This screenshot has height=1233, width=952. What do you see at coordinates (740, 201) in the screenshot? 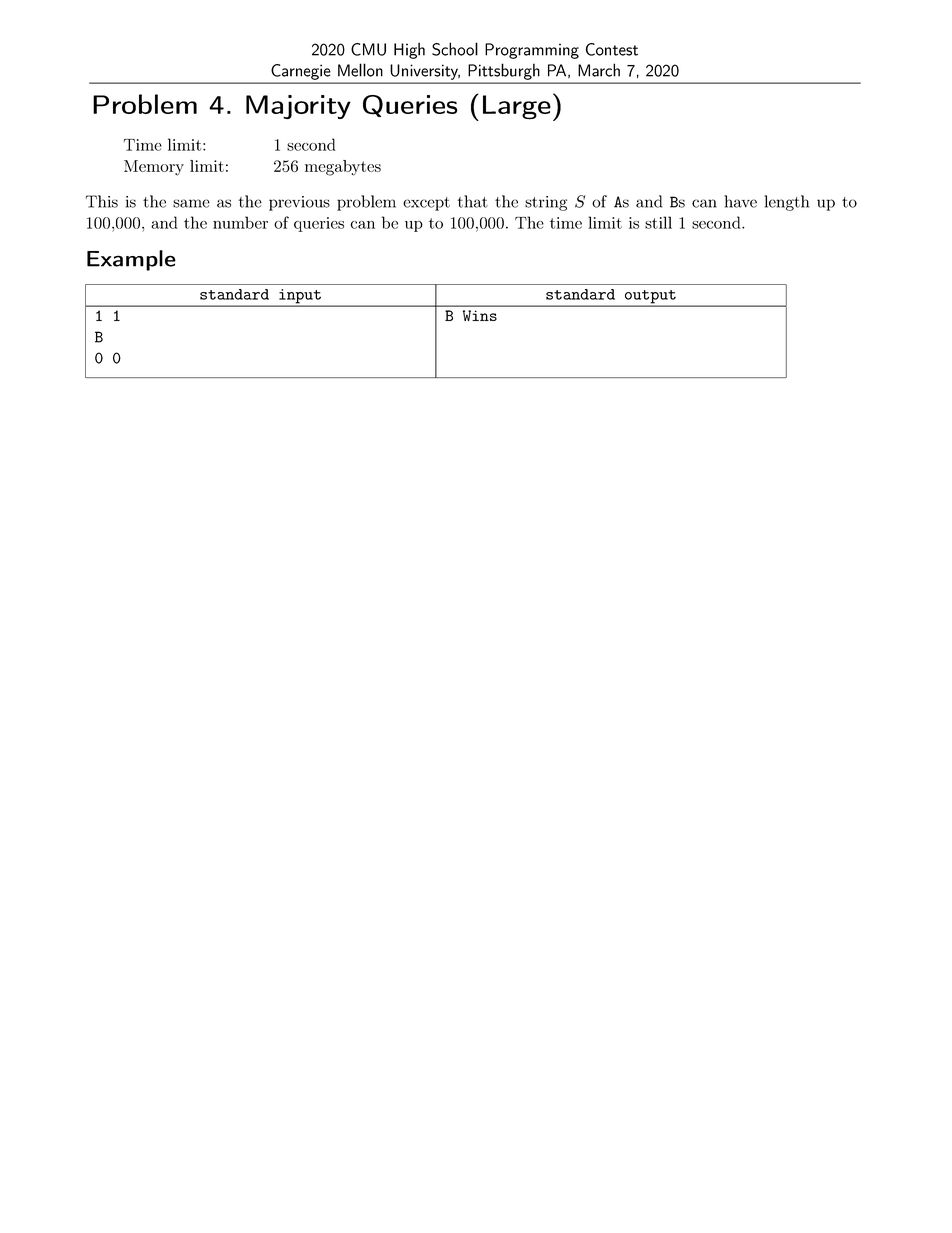
I see `have` at bounding box center [740, 201].
